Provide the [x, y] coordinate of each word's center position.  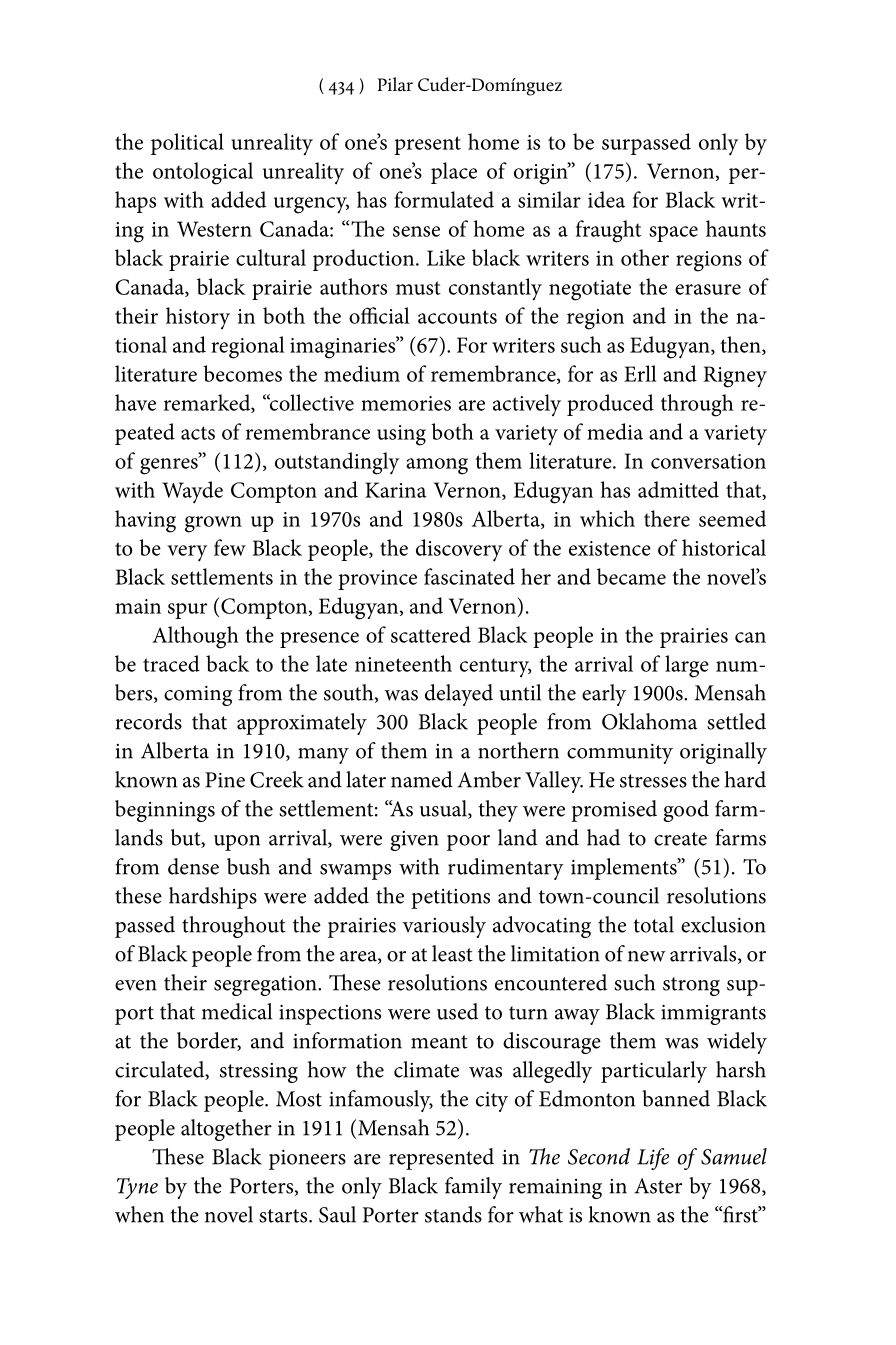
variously [444, 927]
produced [610, 405]
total [653, 924]
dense [193, 866]
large [687, 666]
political [187, 144]
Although [195, 637]
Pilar [395, 84]
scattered [431, 634]
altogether [226, 1130]
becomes [242, 373]
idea [606, 199]
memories [406, 403]
